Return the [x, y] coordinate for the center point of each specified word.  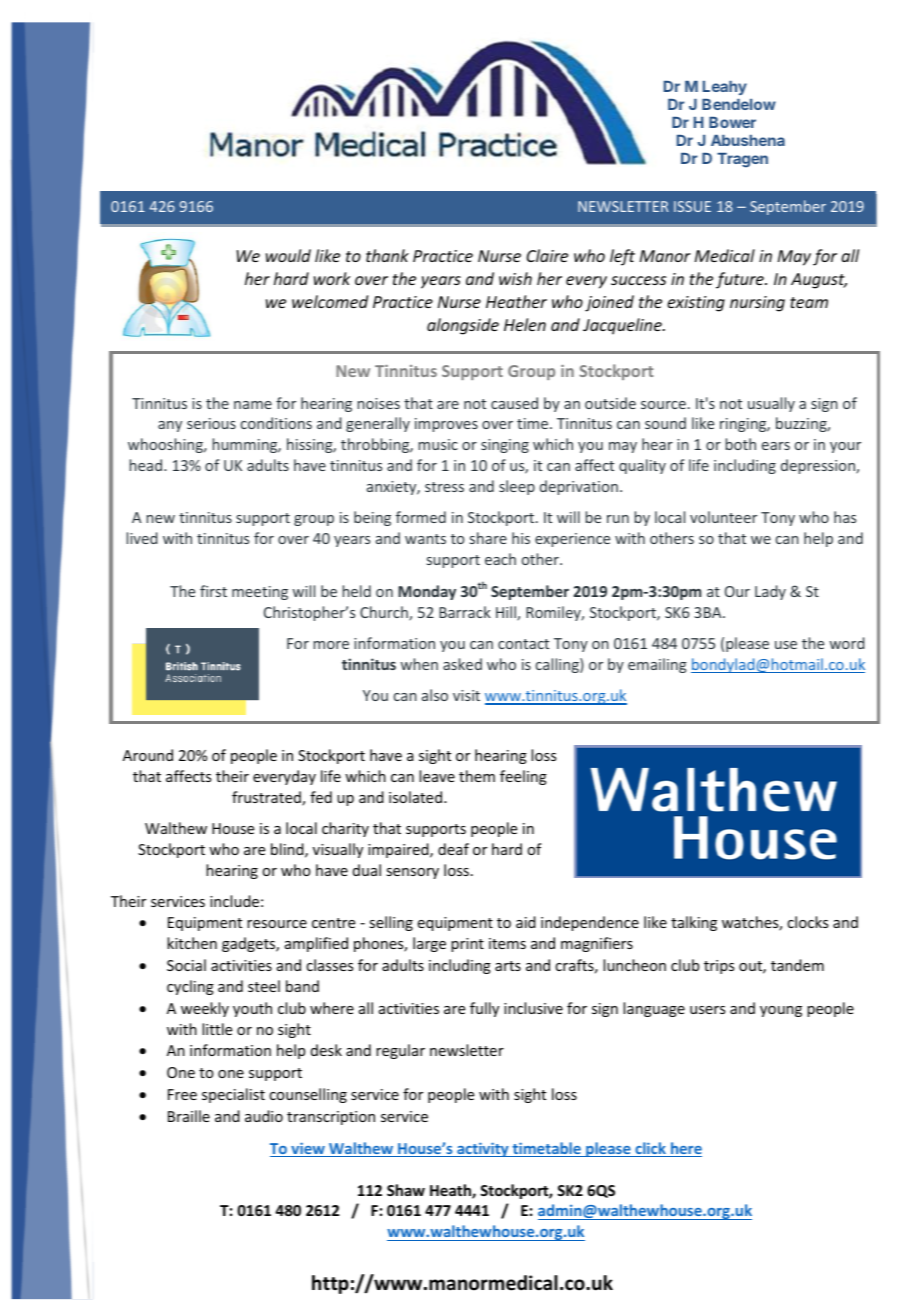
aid [526, 922]
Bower [732, 122]
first [213, 591]
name [253, 405]
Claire [547, 255]
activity [483, 1149]
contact [523, 644]
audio [264, 1116]
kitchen [192, 943]
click [650, 1149]
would [288, 255]
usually [771, 404]
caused [514, 403]
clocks [807, 922]
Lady [770, 592]
